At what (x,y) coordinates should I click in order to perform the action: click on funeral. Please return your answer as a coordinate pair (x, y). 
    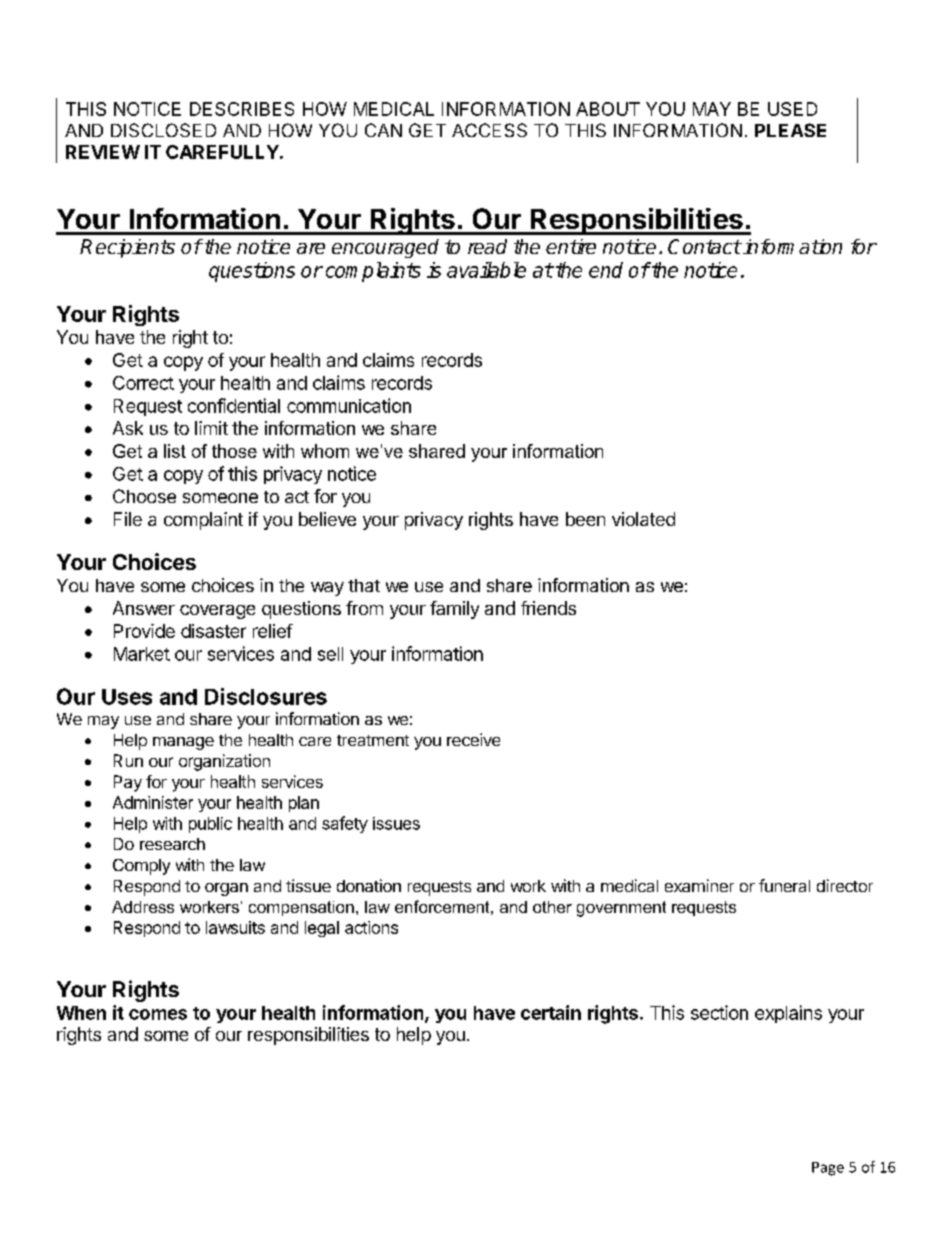
    Looking at the image, I should click on (784, 885).
